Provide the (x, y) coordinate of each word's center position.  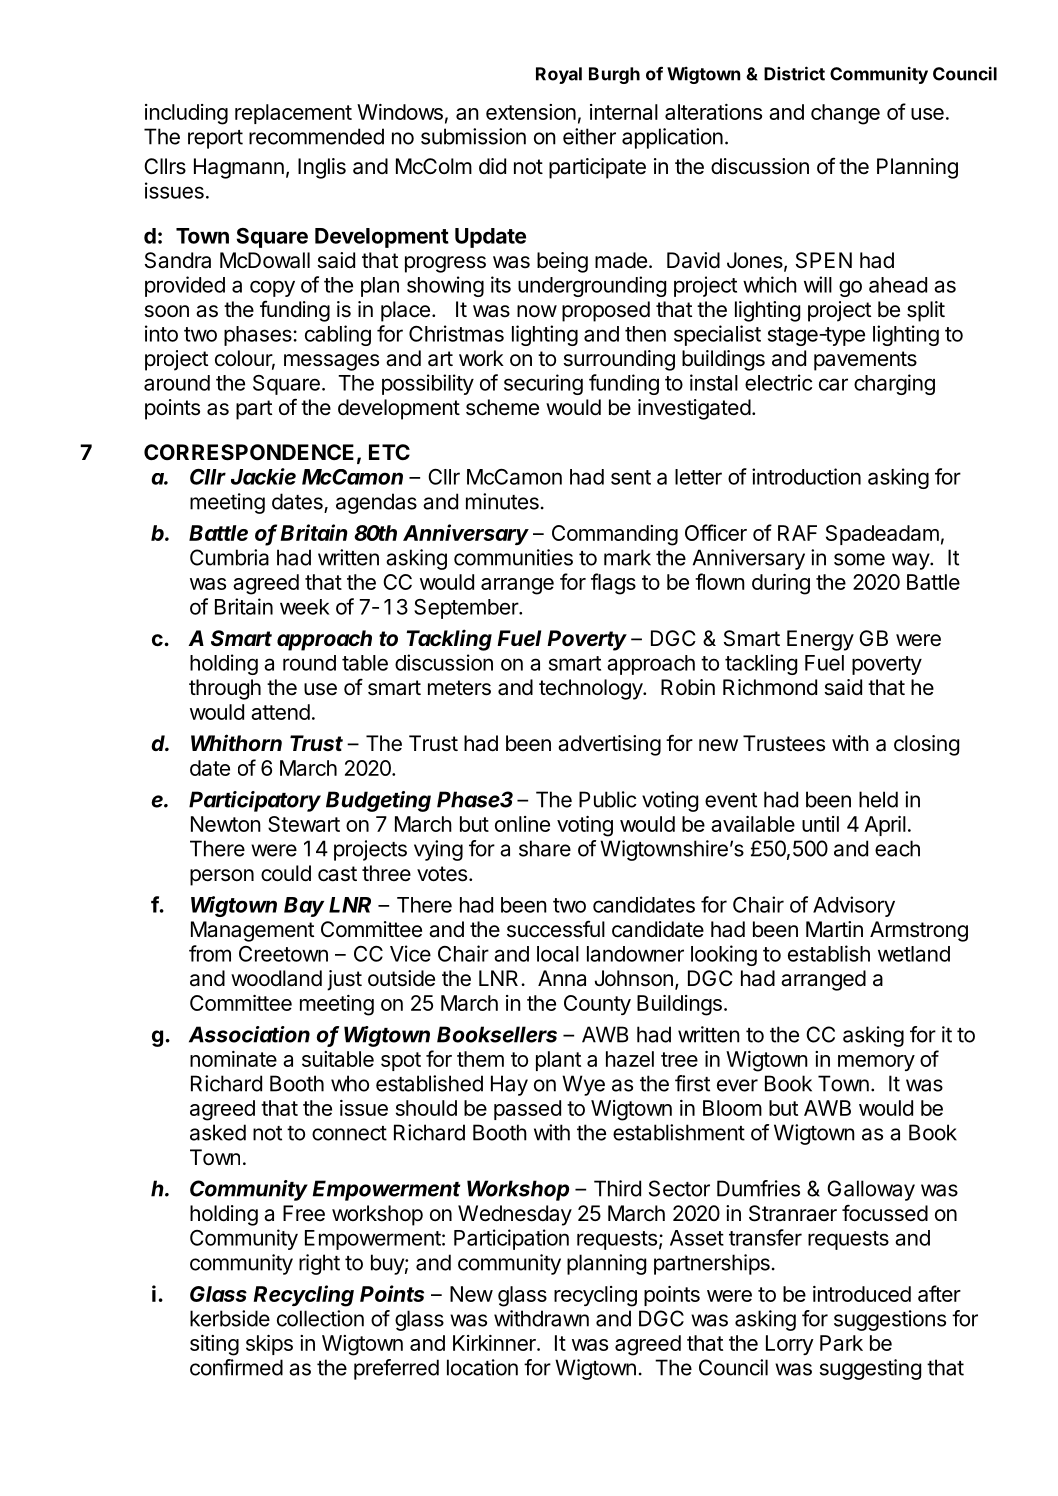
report (215, 139)
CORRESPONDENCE (249, 452)
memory (876, 1063)
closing (926, 745)
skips (269, 1345)
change (845, 114)
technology (591, 689)
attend (280, 712)
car (833, 384)
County (597, 1005)
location (482, 1367)
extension (531, 112)
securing (543, 384)
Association (249, 1034)
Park (841, 1343)
